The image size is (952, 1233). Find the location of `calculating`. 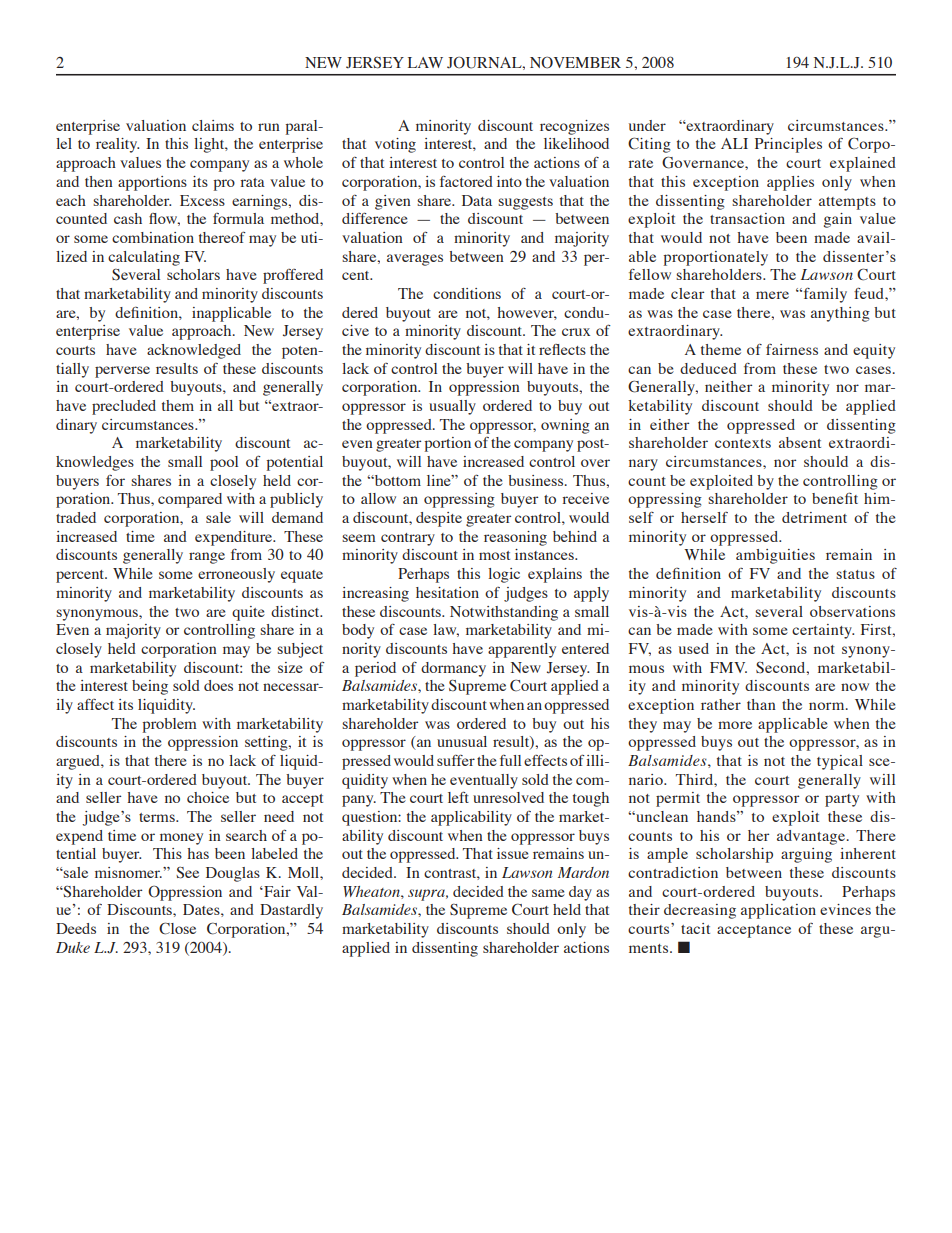

calculating is located at coordinates (144, 258).
